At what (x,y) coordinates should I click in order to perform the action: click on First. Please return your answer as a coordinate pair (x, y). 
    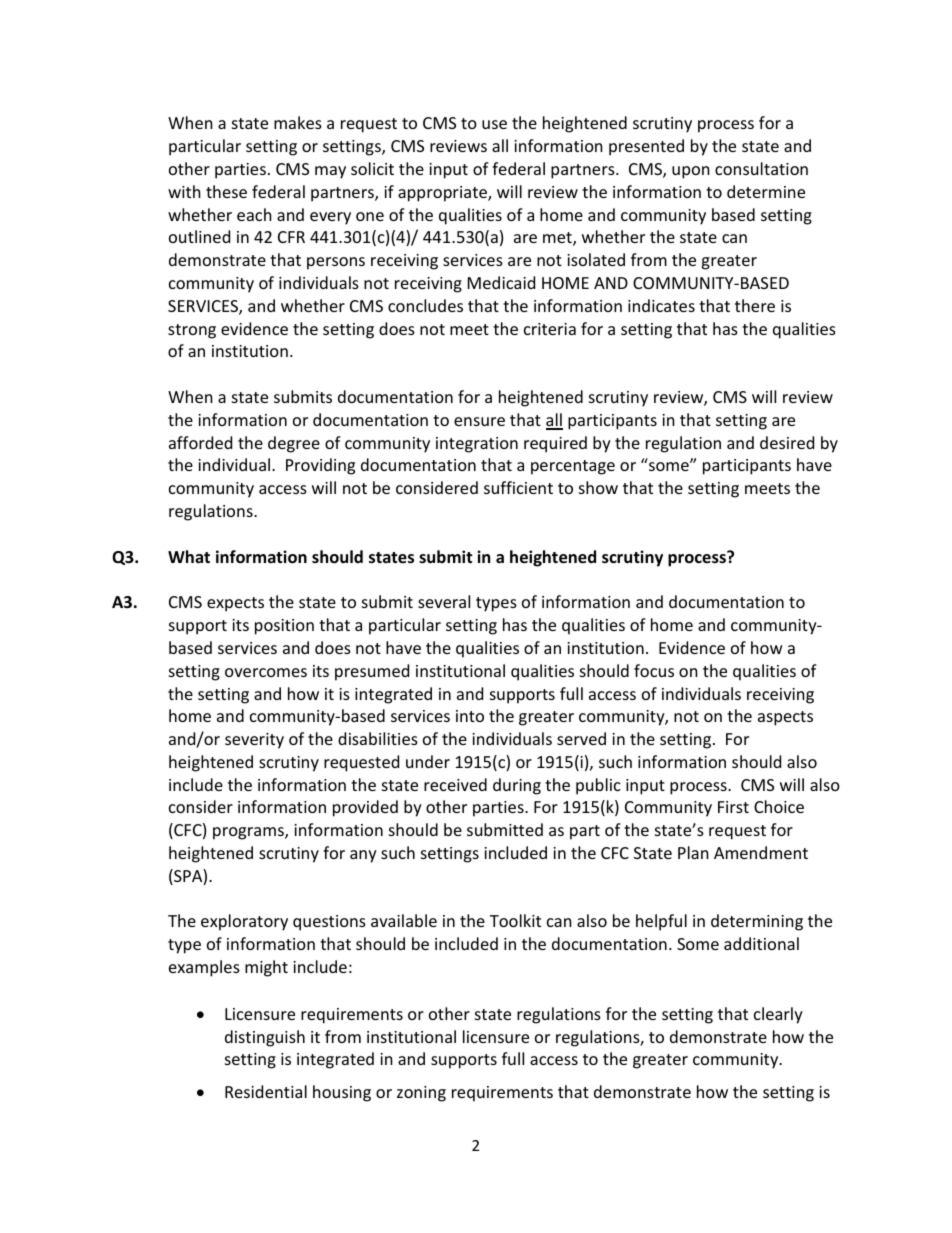
    Looking at the image, I should click on (733, 807).
